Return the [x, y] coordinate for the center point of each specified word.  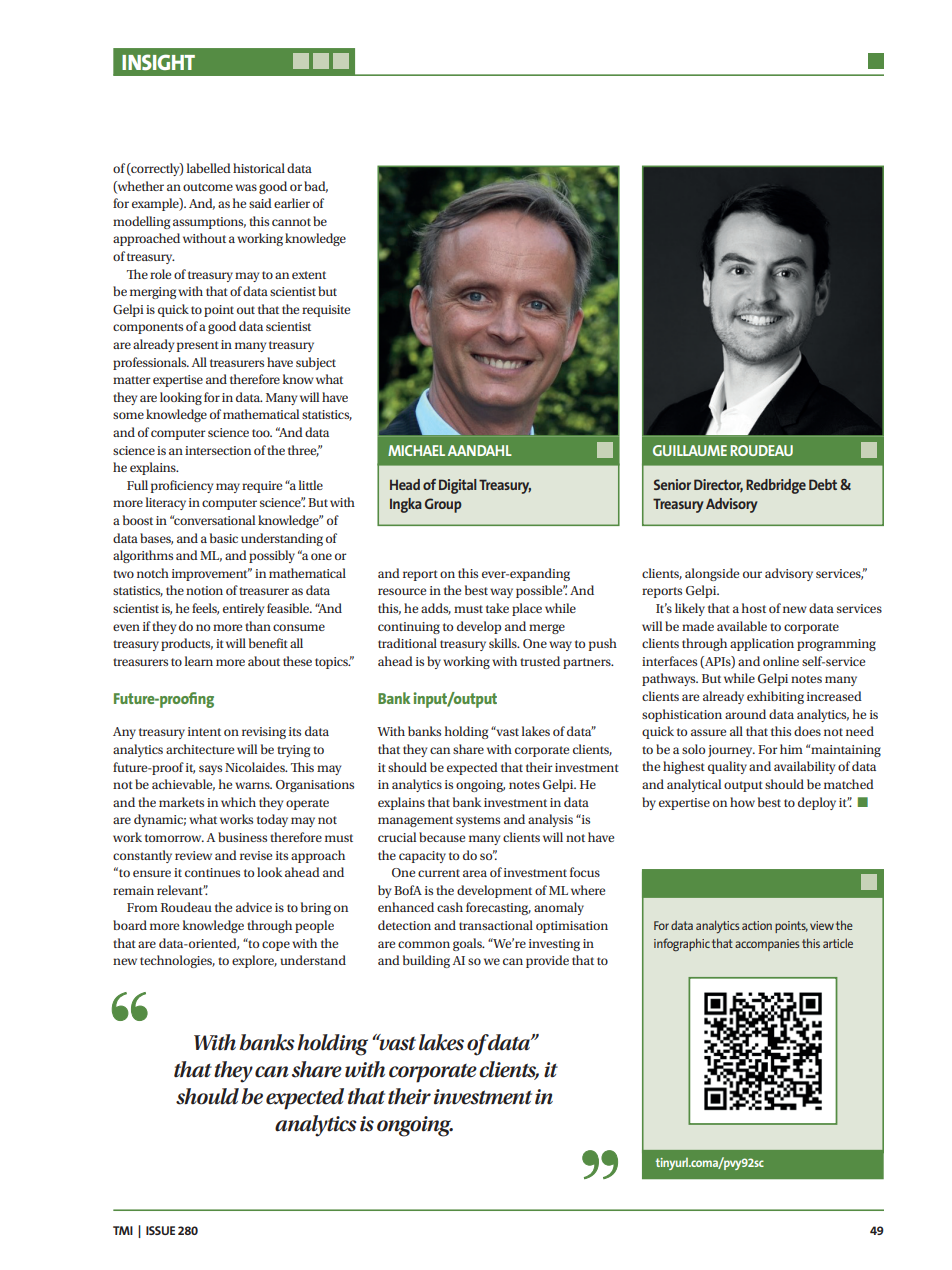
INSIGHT [158, 62]
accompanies [767, 945]
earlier [292, 203]
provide [547, 961]
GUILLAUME [690, 450]
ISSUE [160, 1230]
